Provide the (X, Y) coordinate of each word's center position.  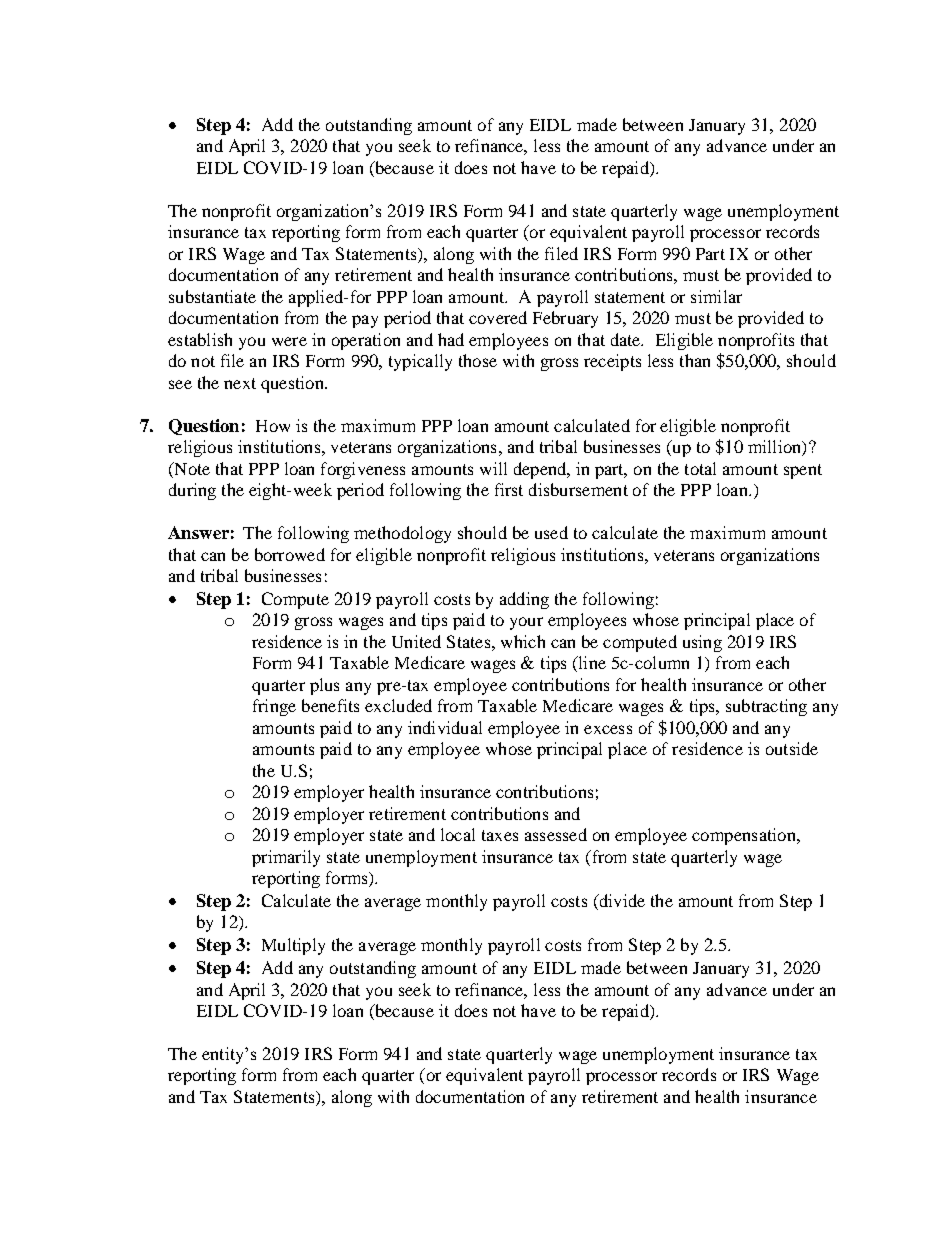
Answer (198, 532)
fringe (274, 707)
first (509, 489)
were (289, 341)
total (700, 468)
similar (716, 296)
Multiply (293, 946)
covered (498, 317)
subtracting (766, 707)
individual (445, 727)
